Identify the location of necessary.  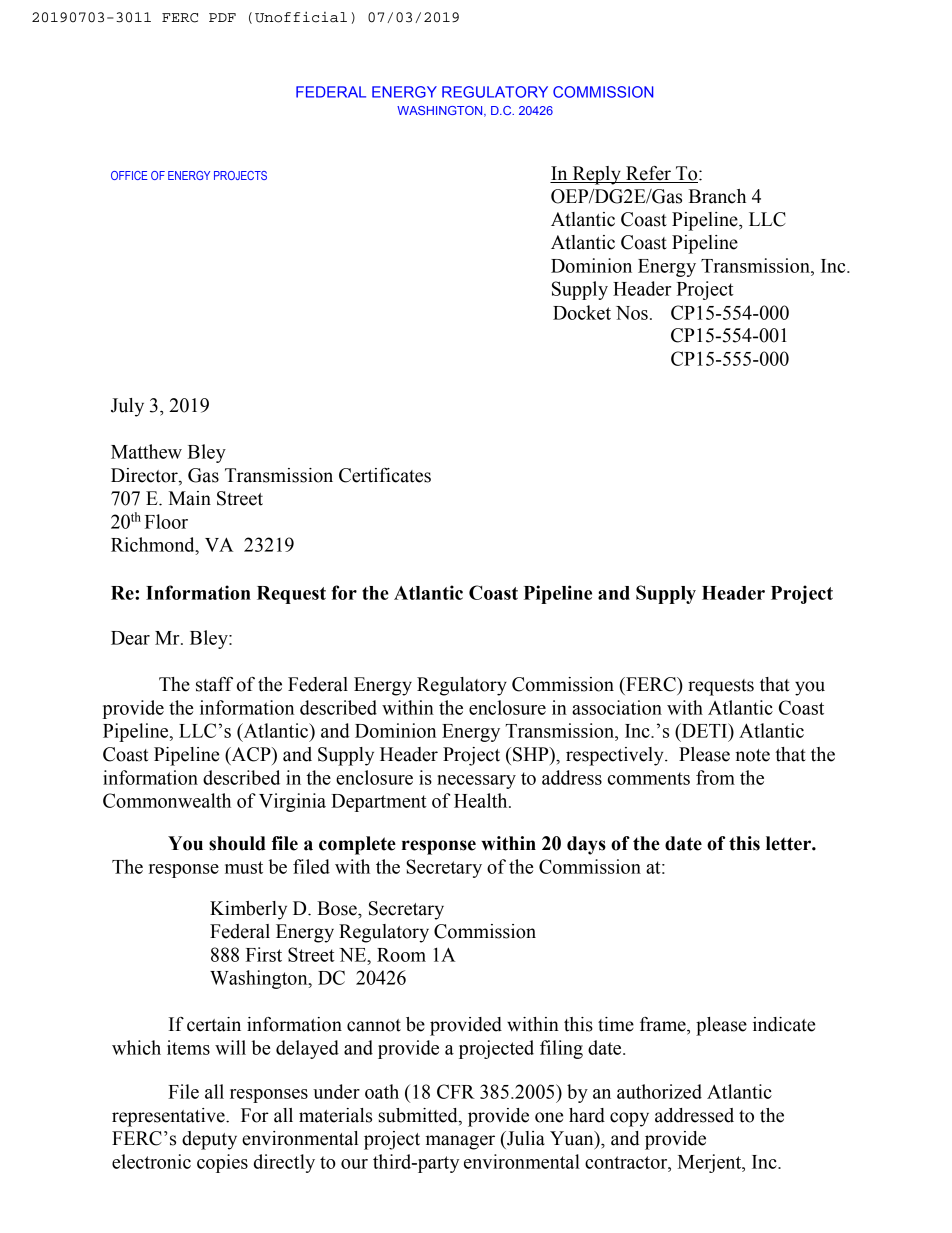
(476, 782).
